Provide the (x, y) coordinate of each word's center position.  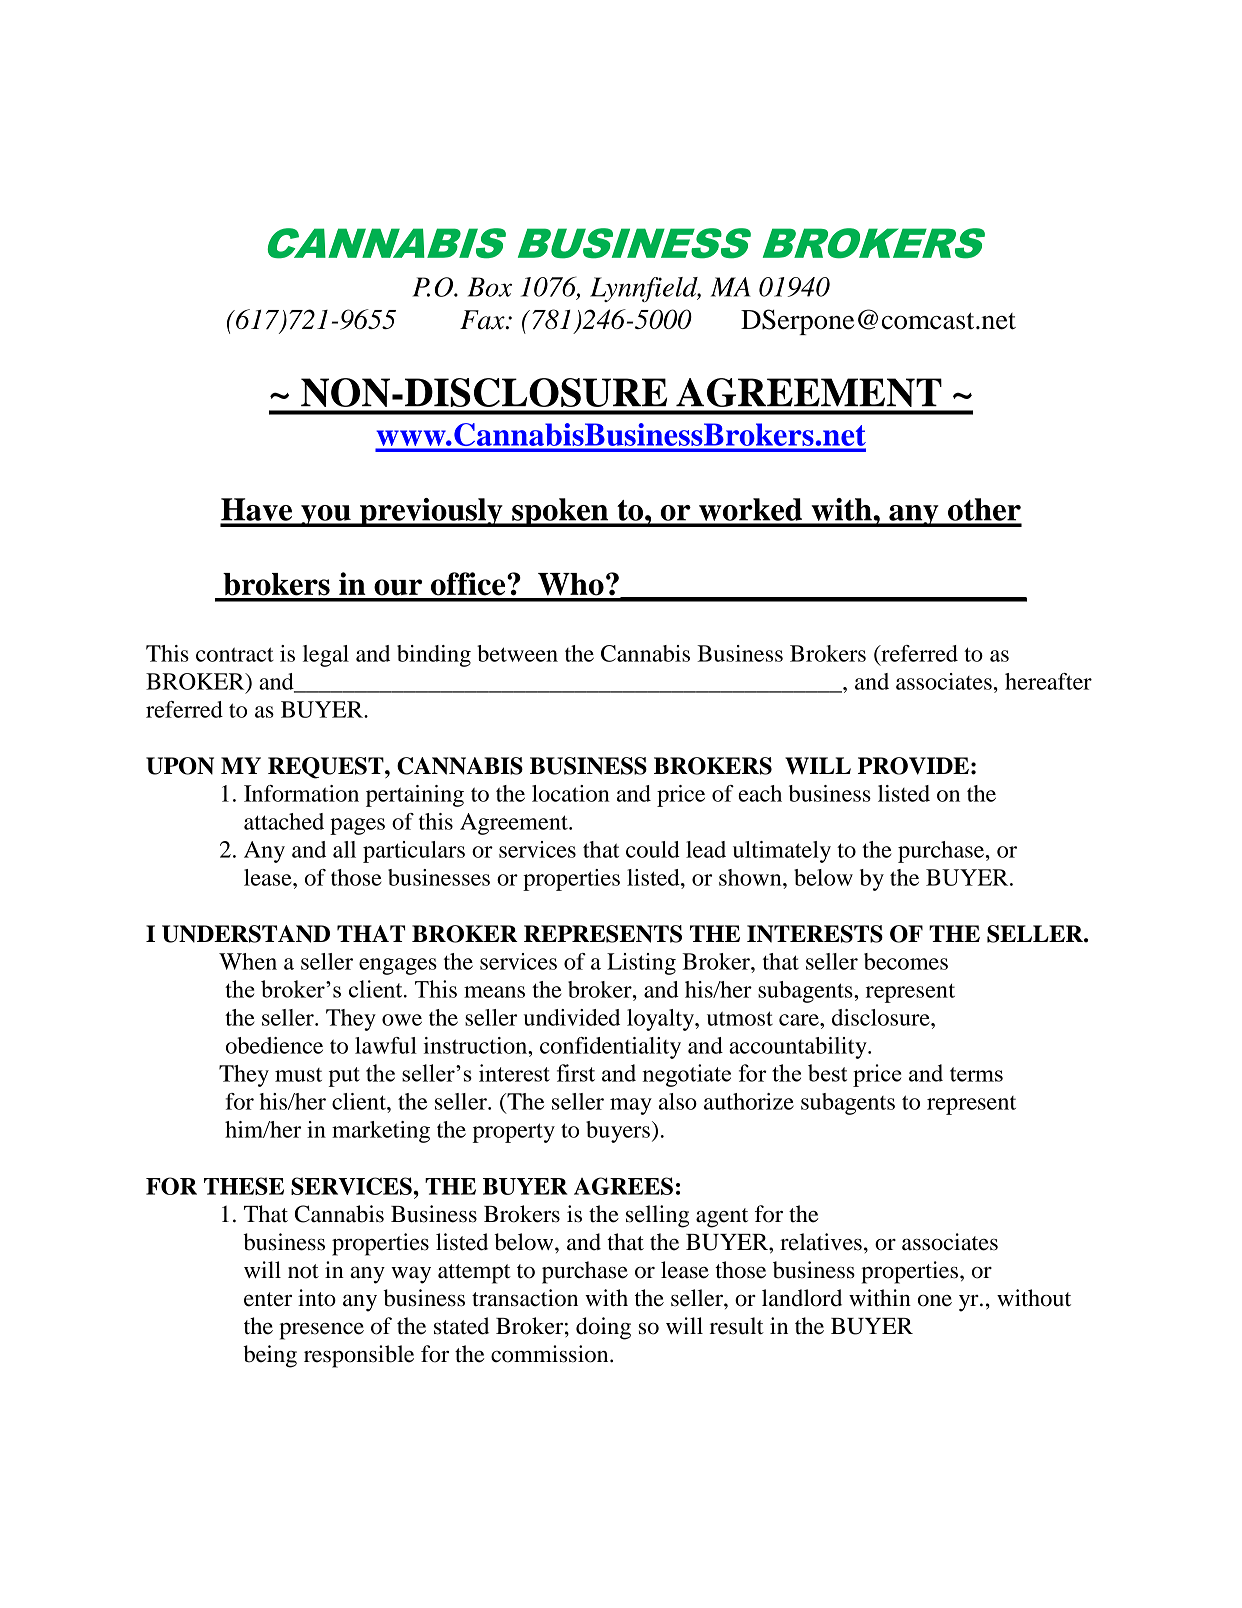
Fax (483, 320)
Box (490, 287)
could (653, 849)
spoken (560, 512)
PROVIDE (913, 766)
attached (284, 821)
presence (321, 1331)
